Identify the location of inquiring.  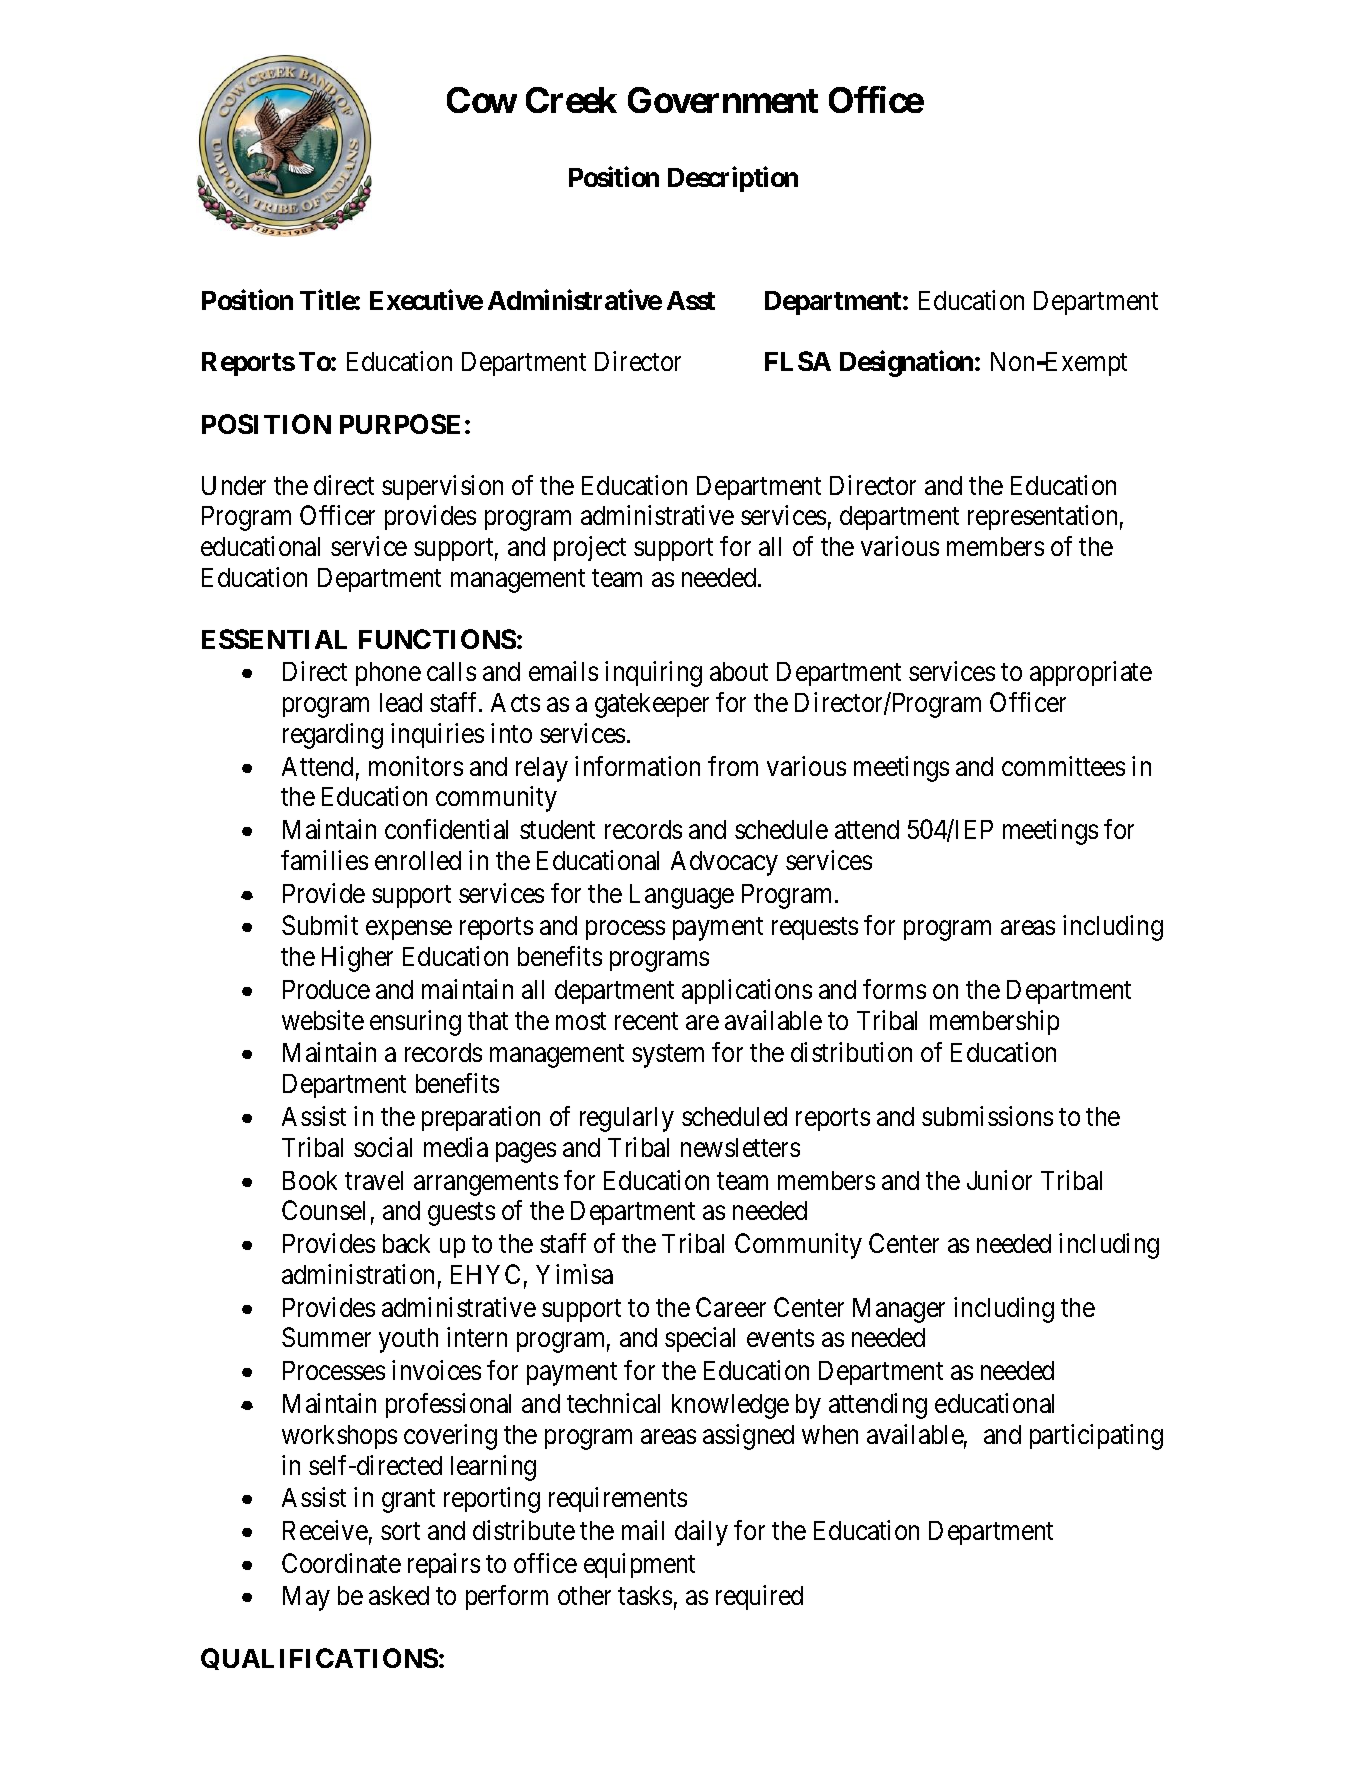
(653, 674).
